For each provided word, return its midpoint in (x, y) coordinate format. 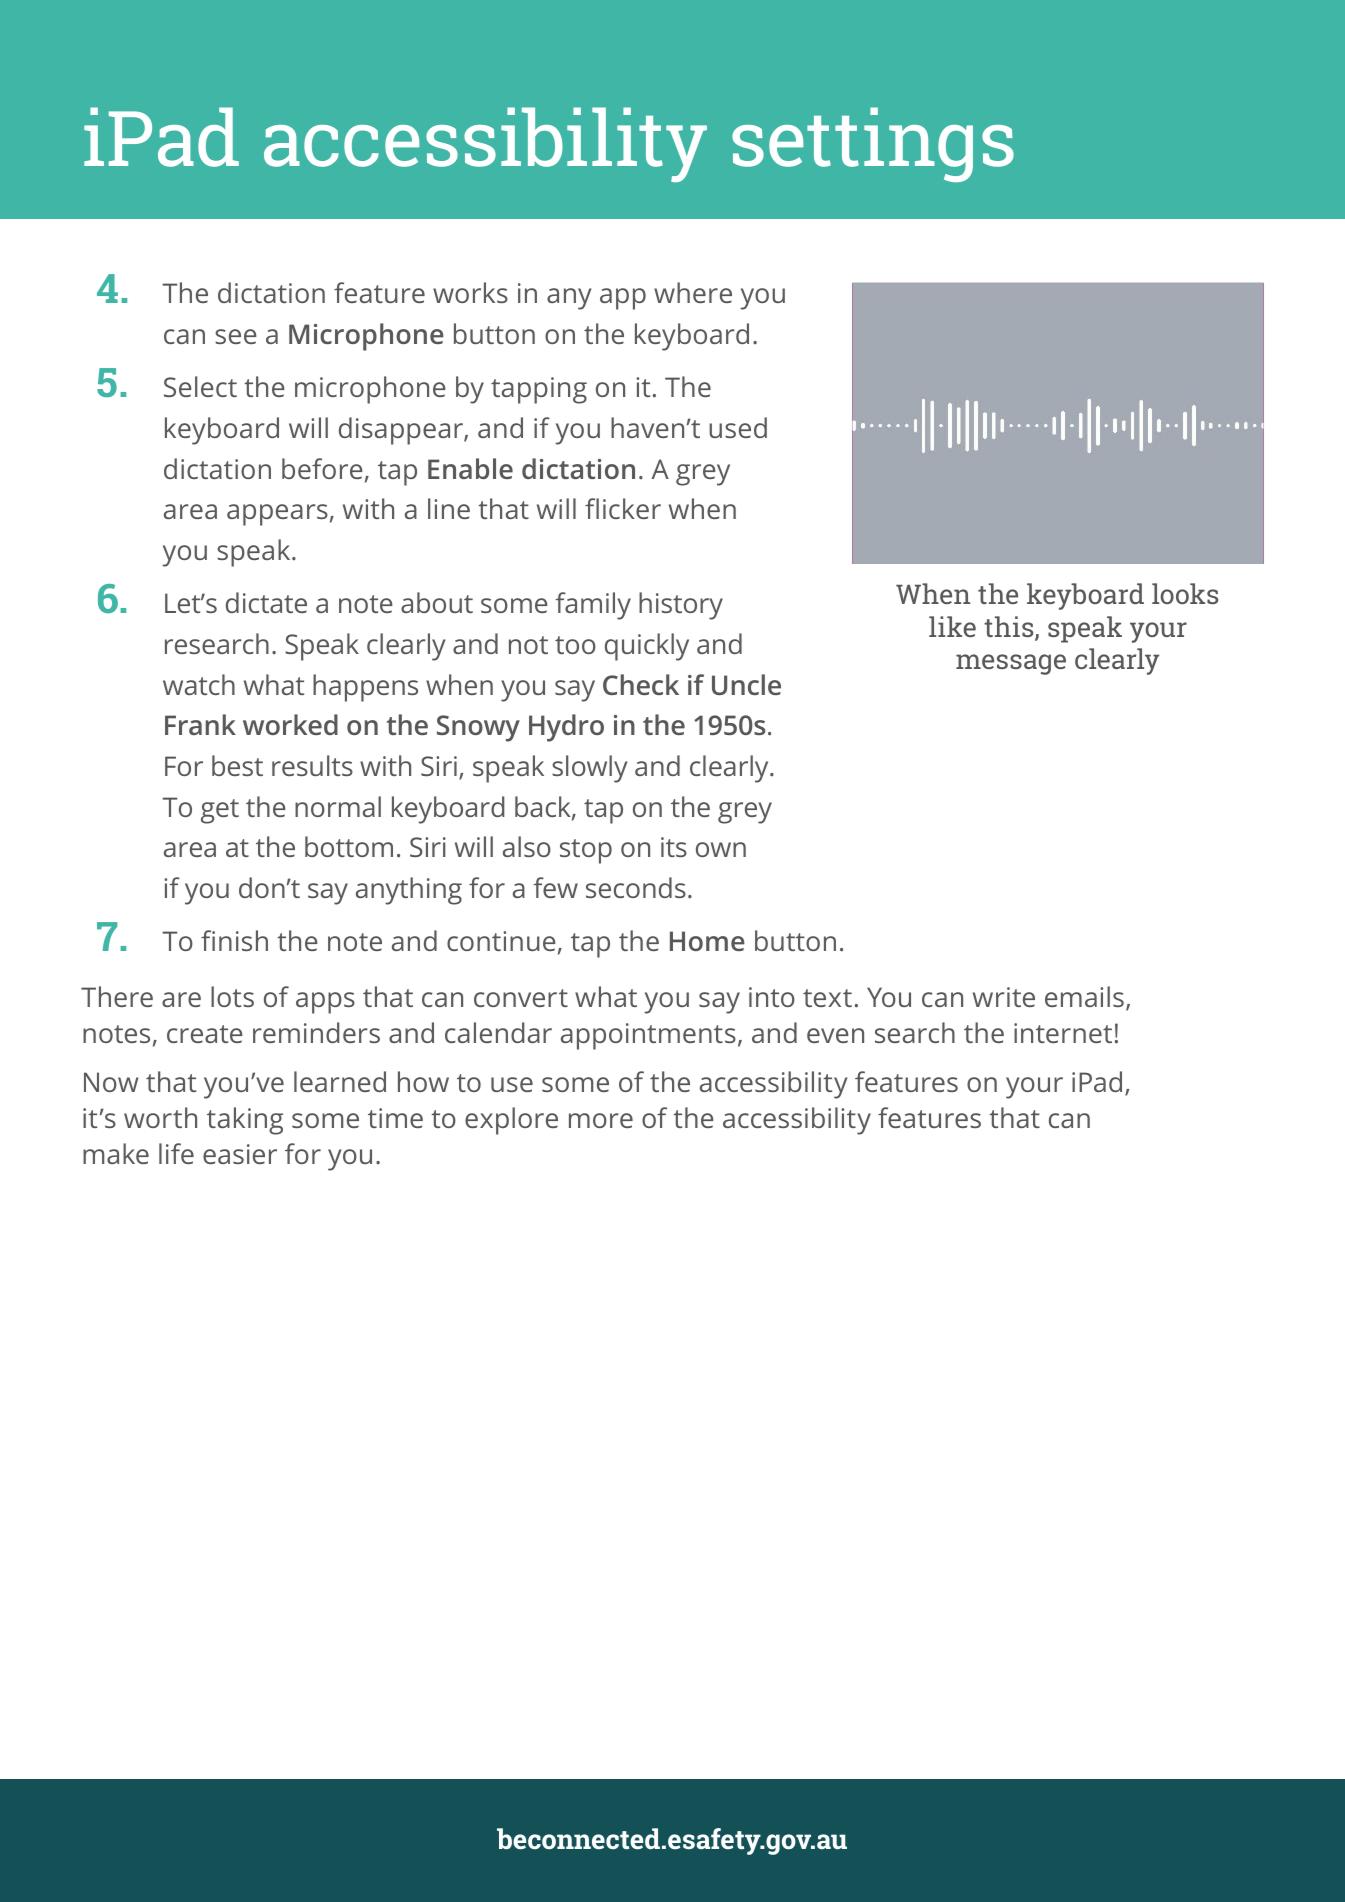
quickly (647, 647)
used (738, 427)
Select (200, 386)
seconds (636, 887)
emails (1084, 996)
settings (873, 144)
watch (199, 684)
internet (1063, 1033)
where (693, 292)
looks (1185, 593)
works (470, 292)
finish (234, 940)
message (1011, 664)
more (601, 1120)
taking (245, 1121)
